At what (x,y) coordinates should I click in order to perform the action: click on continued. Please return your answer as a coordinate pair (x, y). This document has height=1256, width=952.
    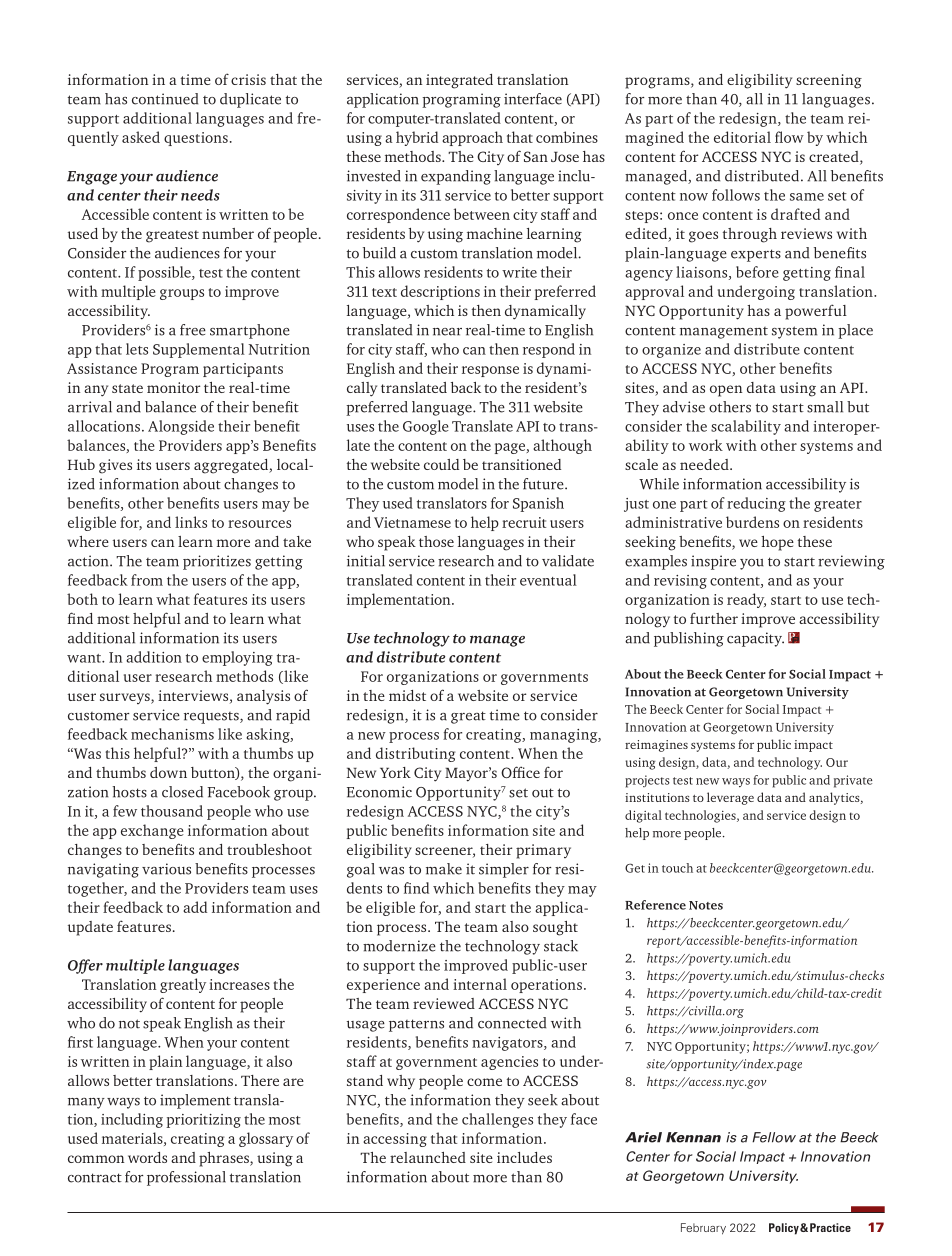
    Looking at the image, I should click on (165, 99).
